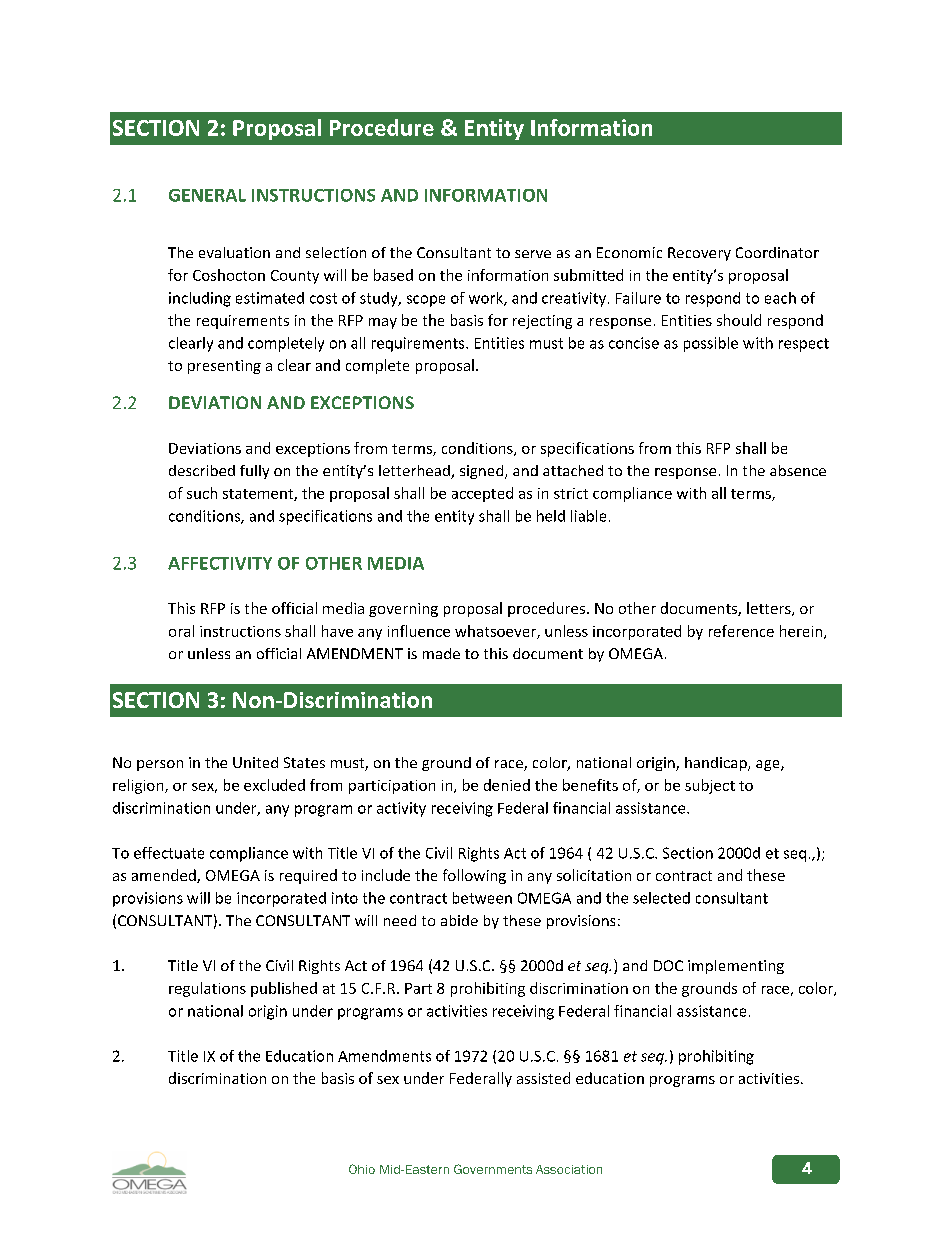 Image resolution: width=952 pixels, height=1233 pixels. What do you see at coordinates (699, 254) in the screenshot?
I see `Recovery` at bounding box center [699, 254].
